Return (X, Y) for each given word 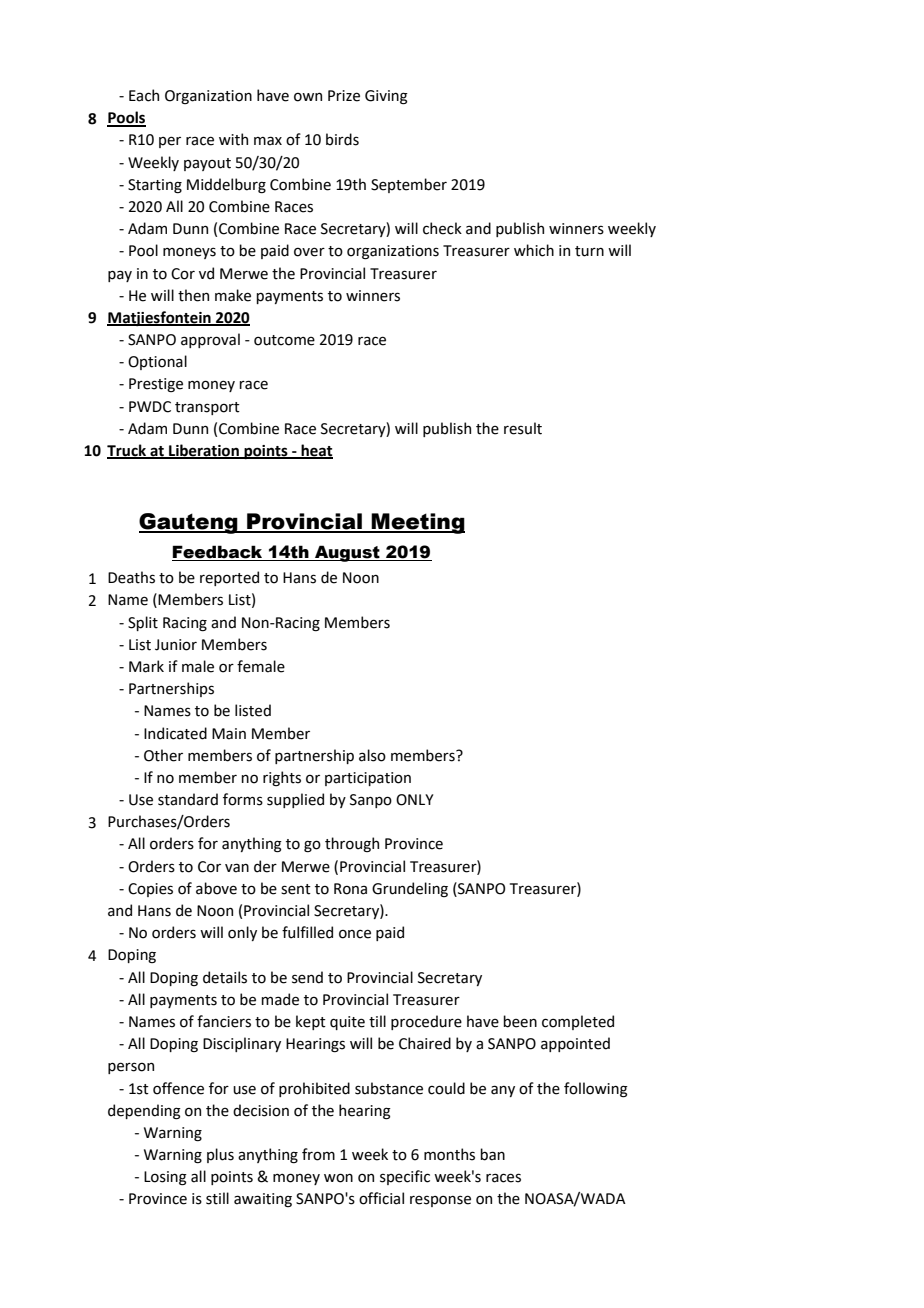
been (520, 1021)
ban (492, 1154)
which (534, 250)
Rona (350, 889)
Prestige (156, 385)
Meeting (417, 523)
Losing (165, 1178)
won (338, 1178)
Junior (176, 645)
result (523, 428)
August (347, 553)
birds (342, 139)
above (216, 888)
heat (316, 451)
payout (207, 164)
